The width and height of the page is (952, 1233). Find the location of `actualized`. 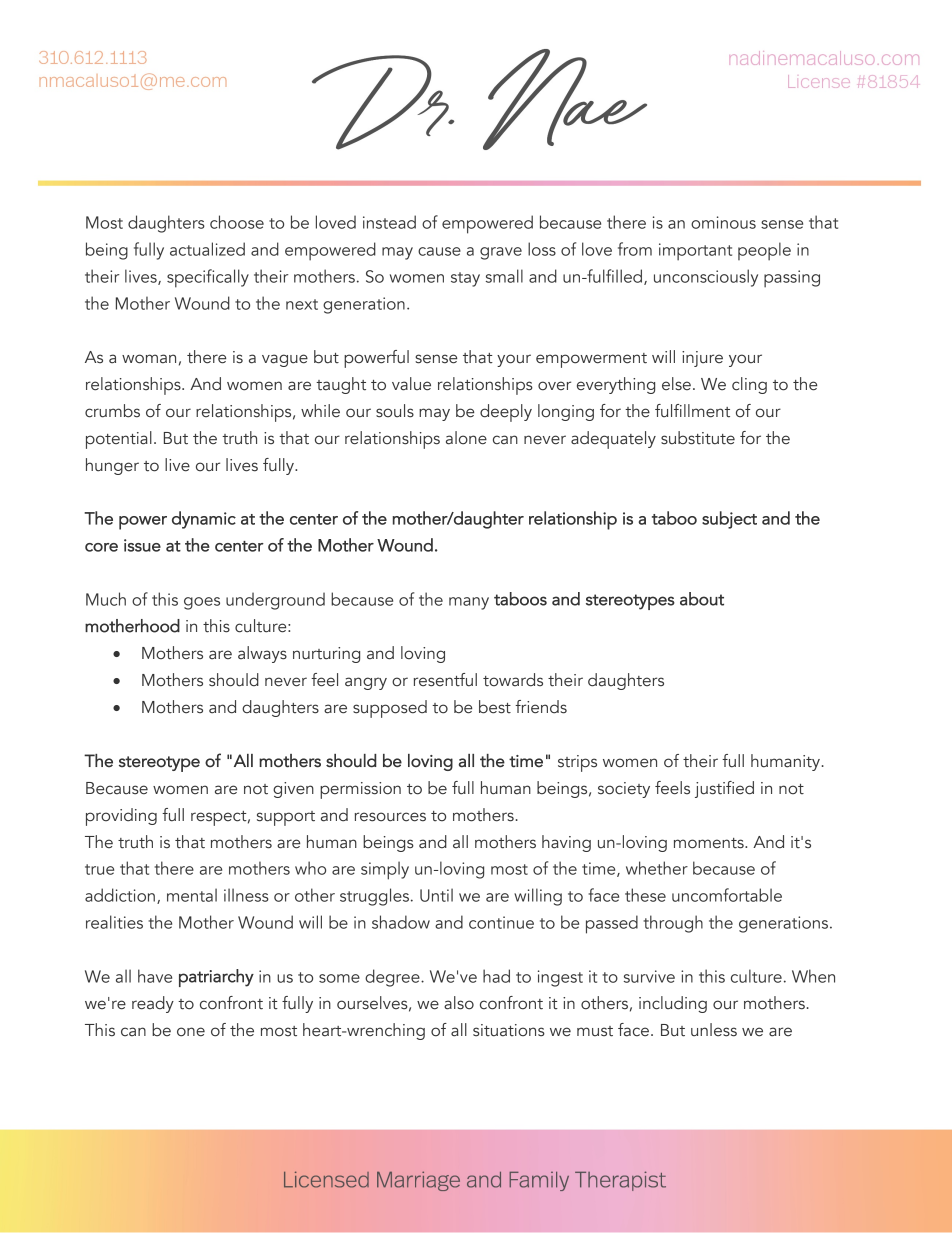

actualized is located at coordinates (207, 249).
